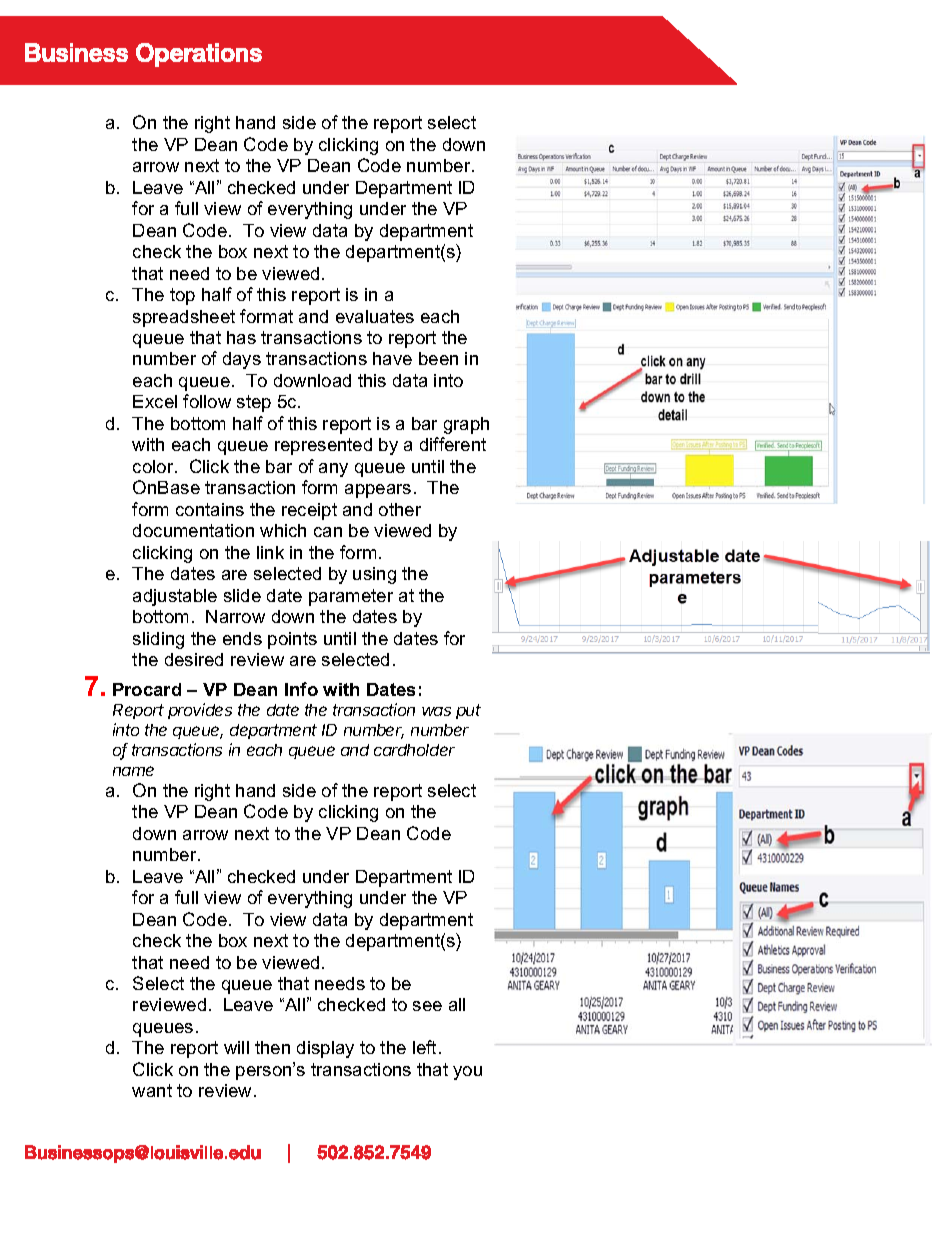  I want to click on documentation, so click(193, 530).
